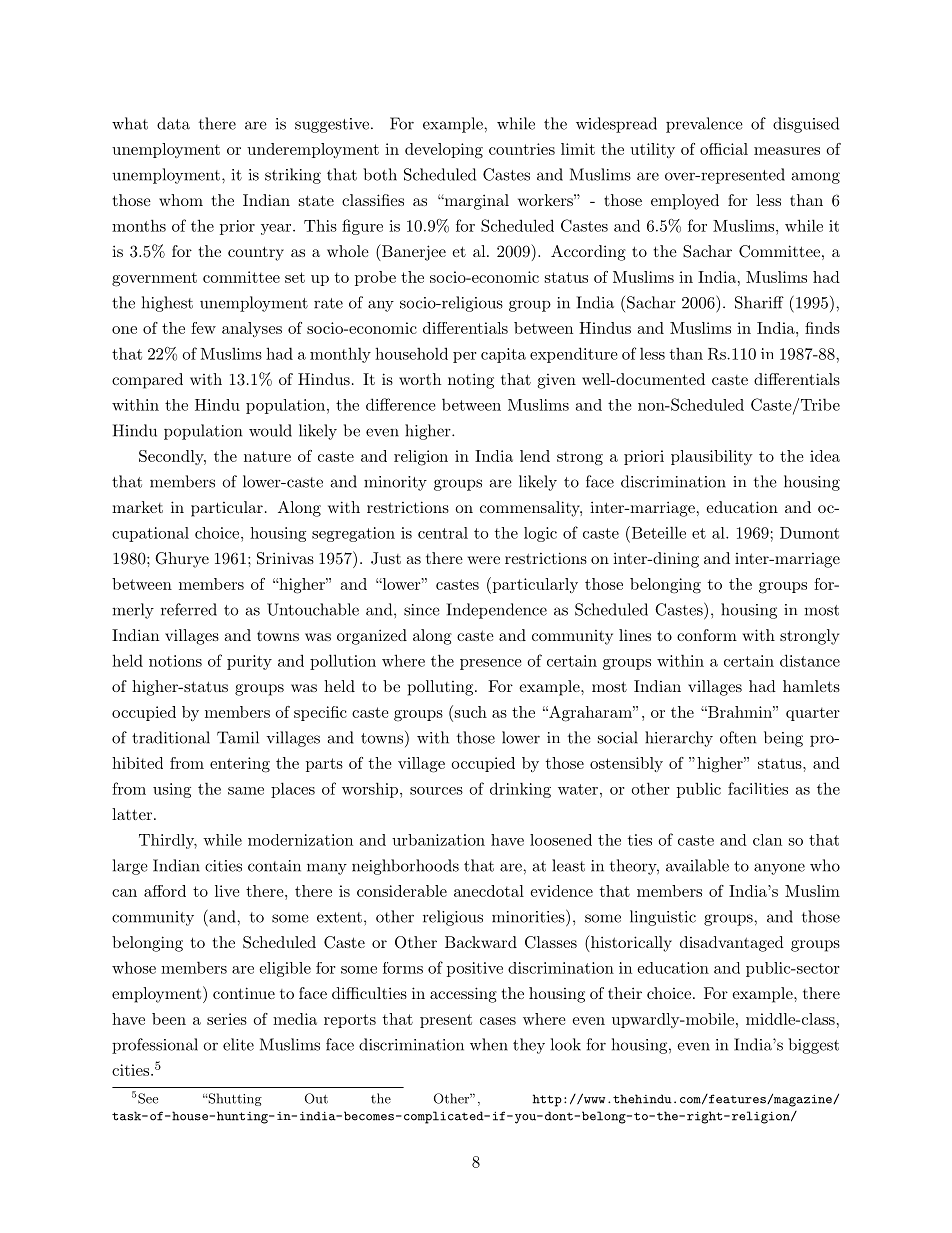 This document has width=952, height=1233. Describe the element at coordinates (535, 456) in the document. I see `lend` at that location.
